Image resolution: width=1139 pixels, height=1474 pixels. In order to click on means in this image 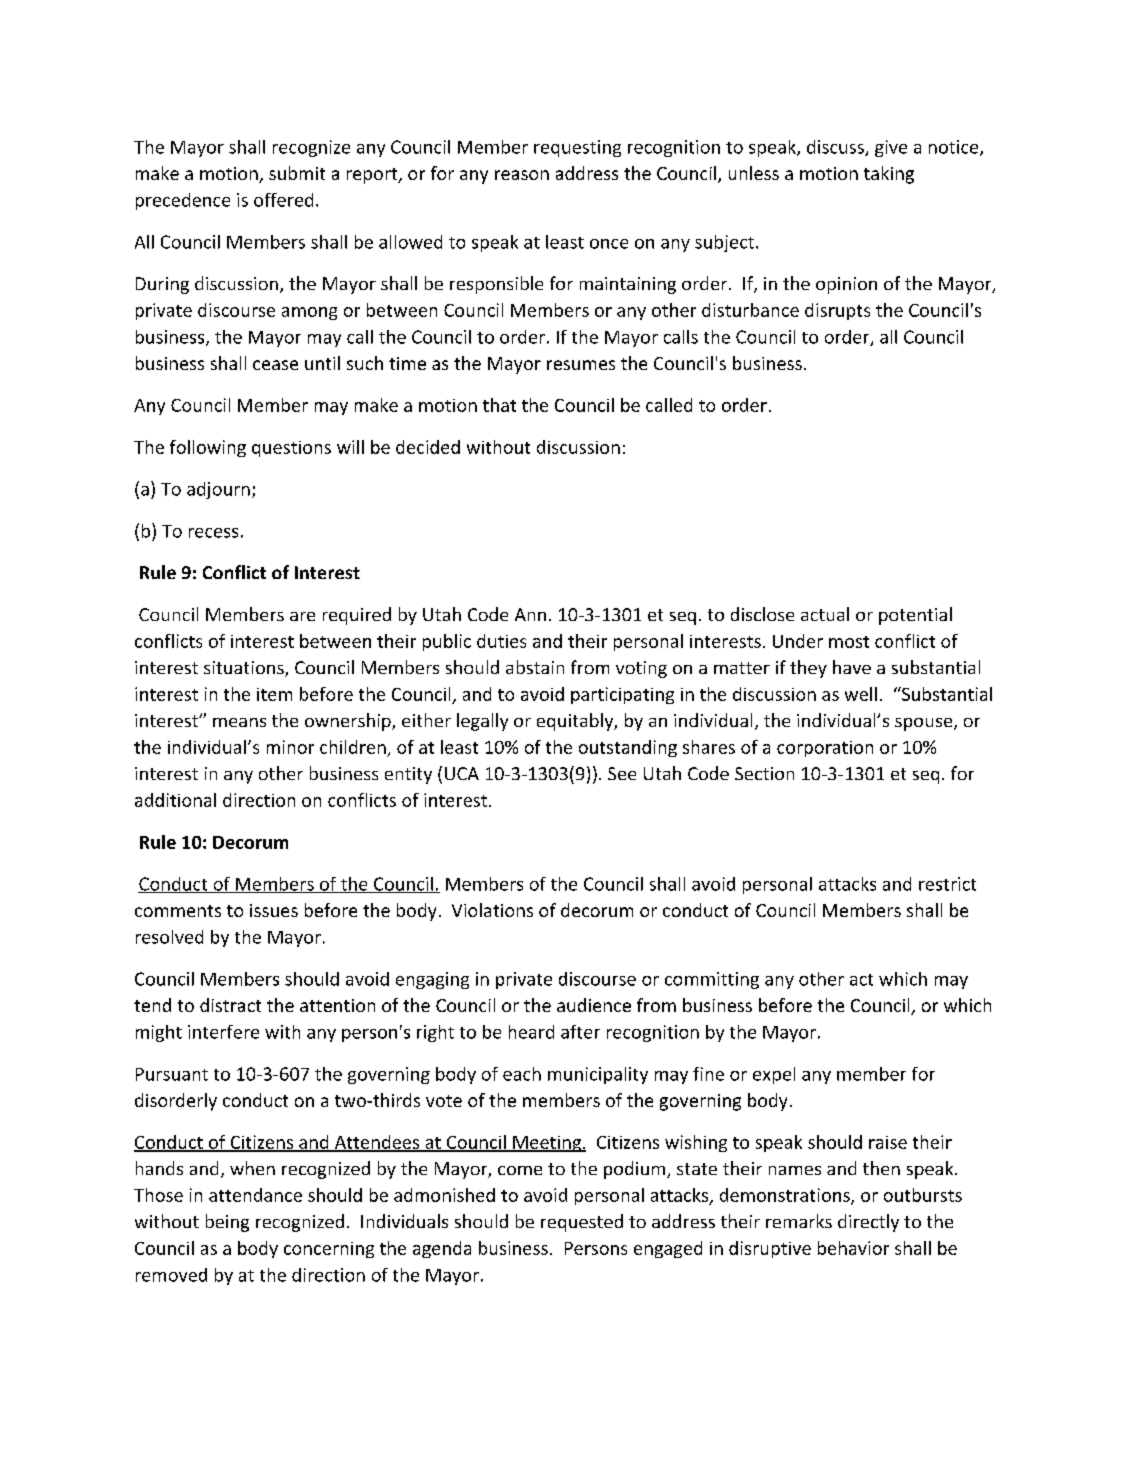, I will do `click(239, 722)`.
